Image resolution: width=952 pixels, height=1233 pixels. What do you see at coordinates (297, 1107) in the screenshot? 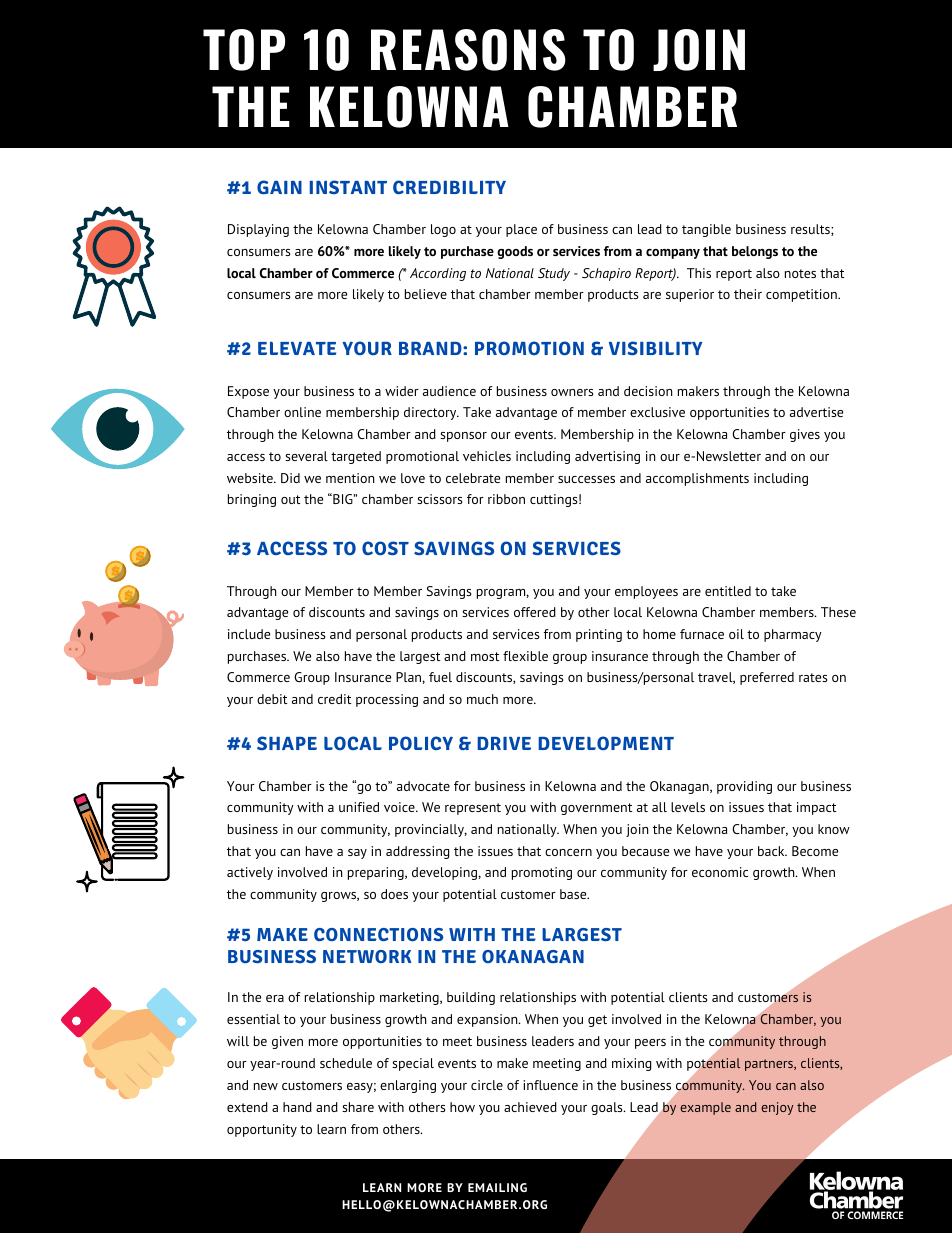
I see `hand` at bounding box center [297, 1107].
